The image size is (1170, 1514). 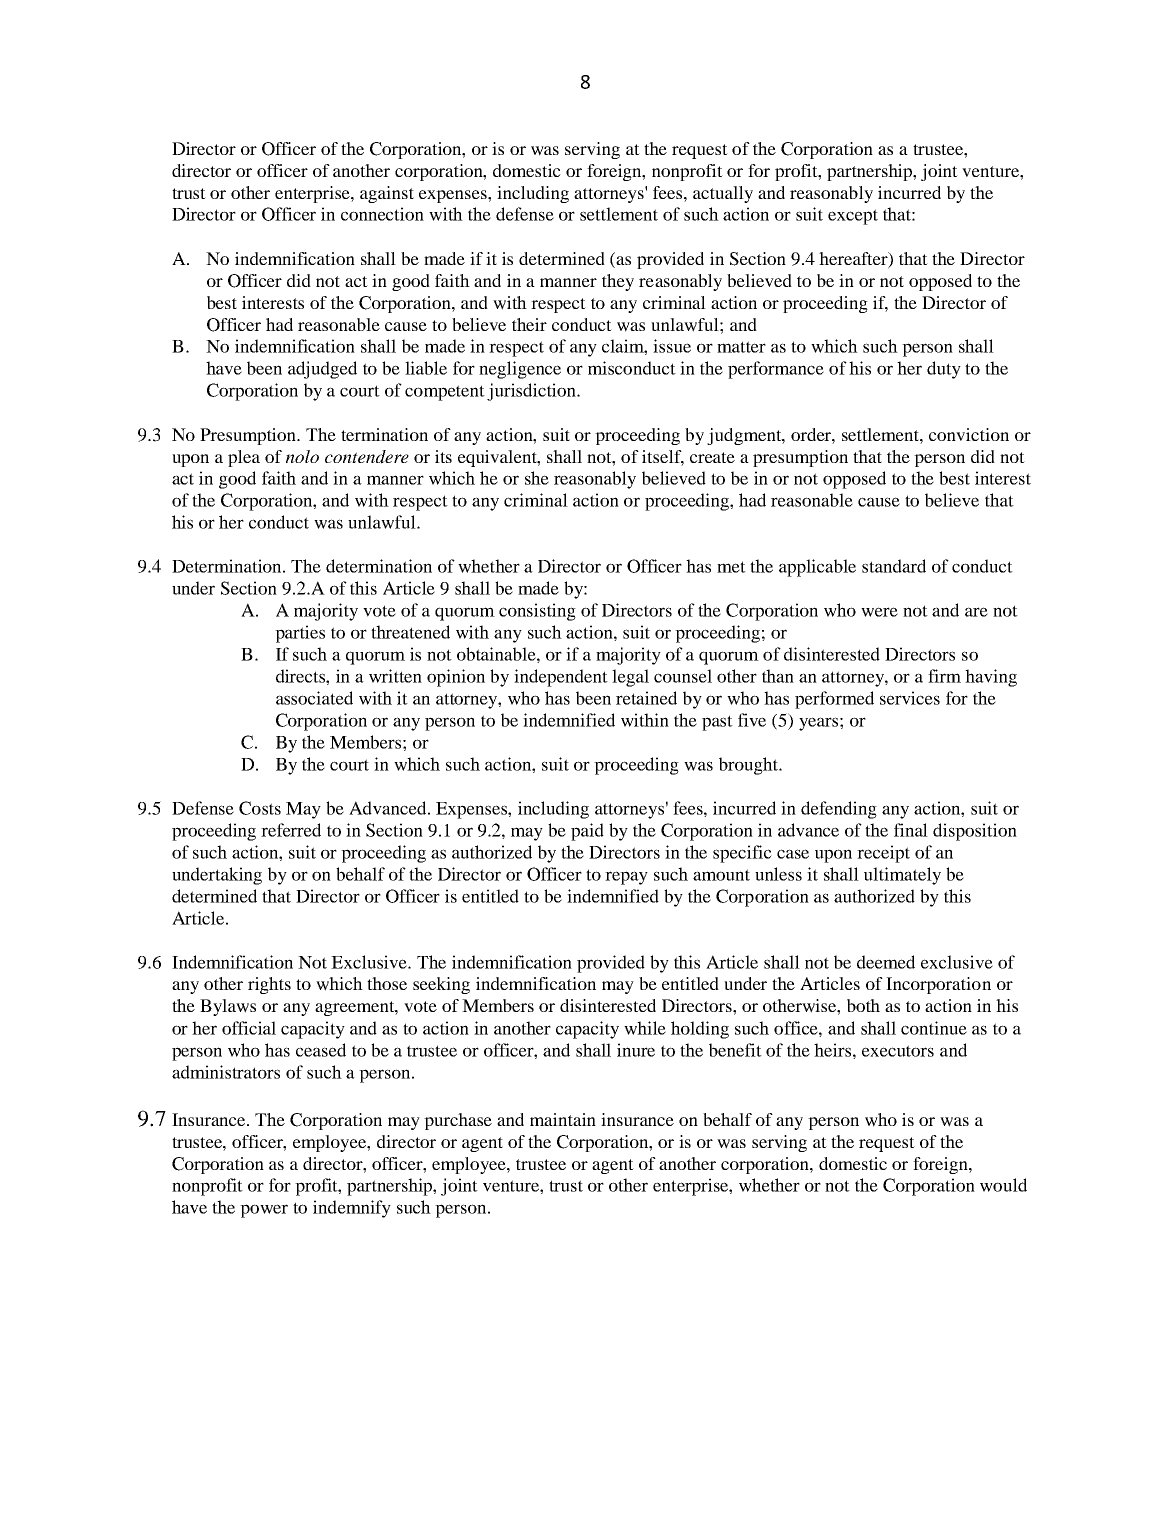 What do you see at coordinates (382, 214) in the document?
I see `connection` at bounding box center [382, 214].
